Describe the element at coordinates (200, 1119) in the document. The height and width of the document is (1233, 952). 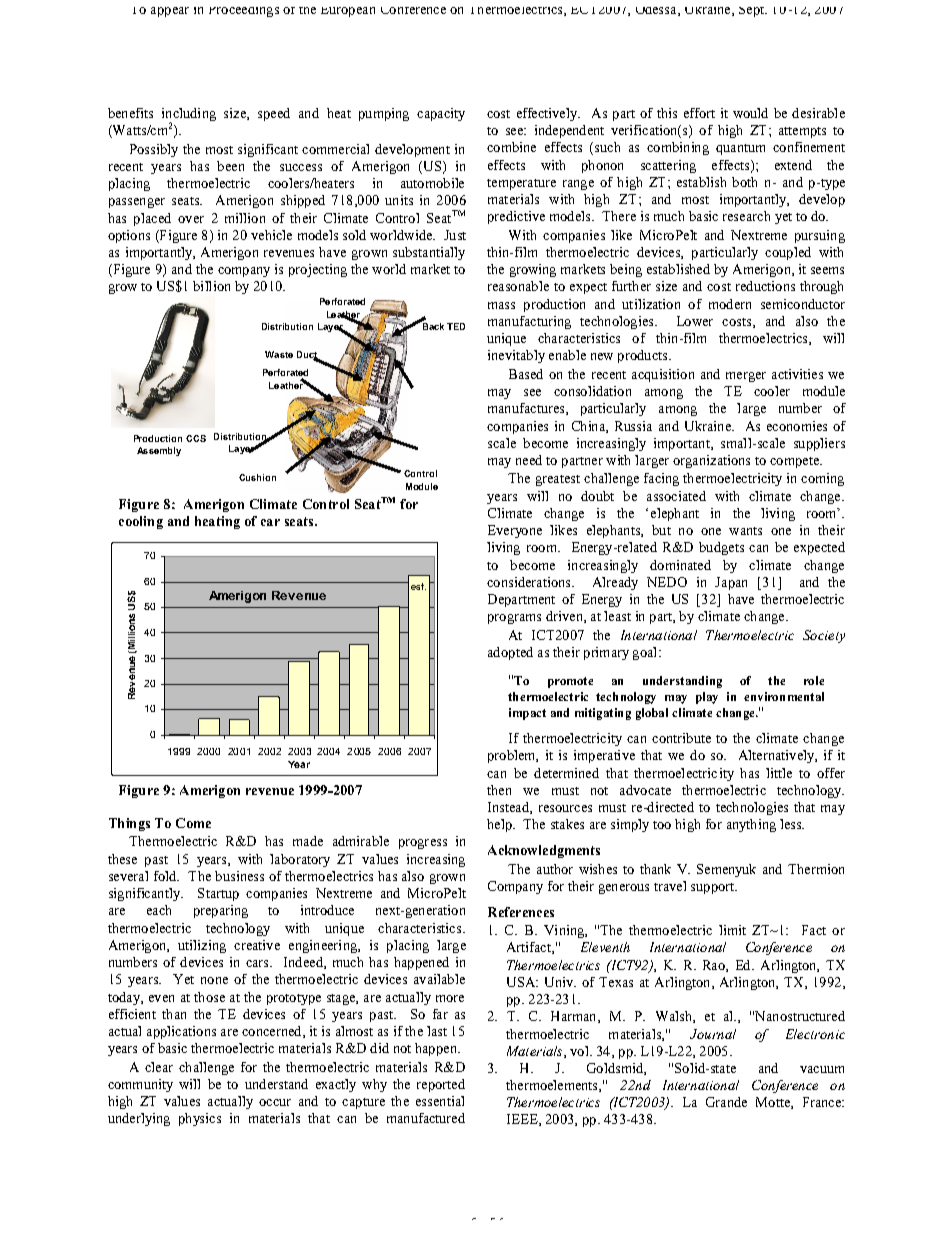
I see `physics` at that location.
